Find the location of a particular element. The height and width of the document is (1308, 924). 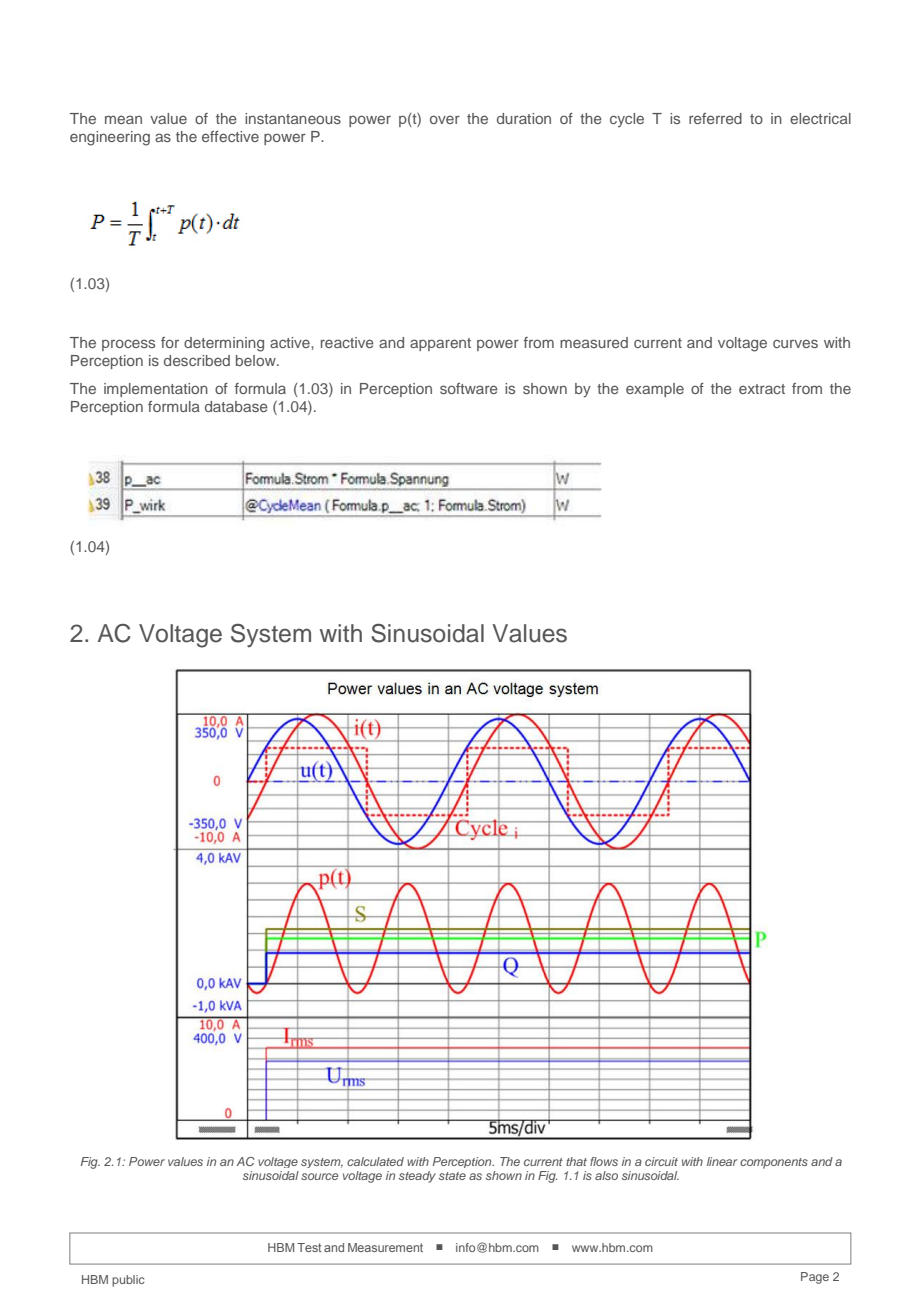

database is located at coordinates (236, 406).
